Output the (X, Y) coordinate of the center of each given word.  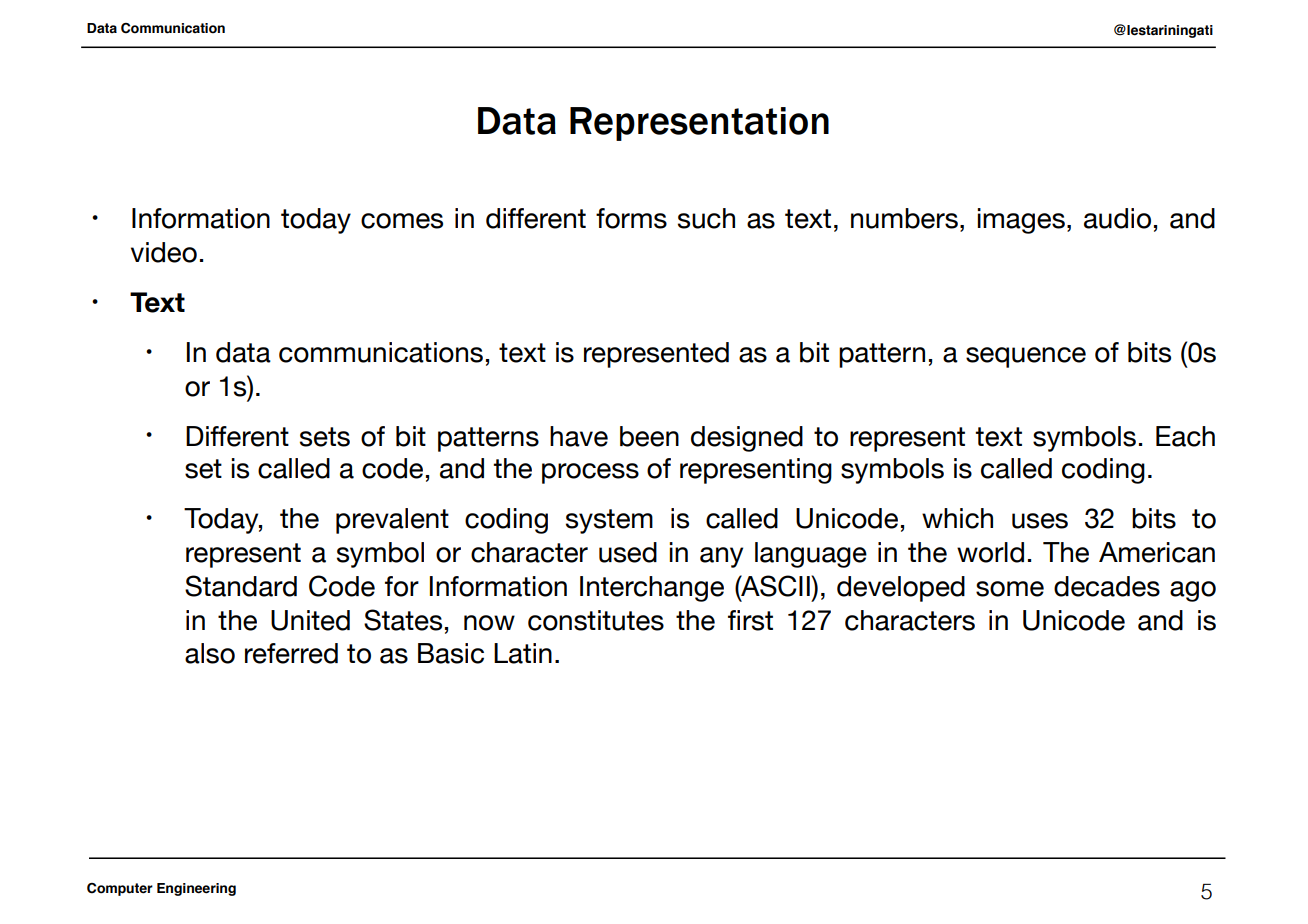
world (990, 552)
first (750, 620)
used (628, 552)
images (1021, 221)
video (164, 252)
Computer (120, 889)
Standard (241, 586)
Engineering (196, 889)
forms (631, 218)
